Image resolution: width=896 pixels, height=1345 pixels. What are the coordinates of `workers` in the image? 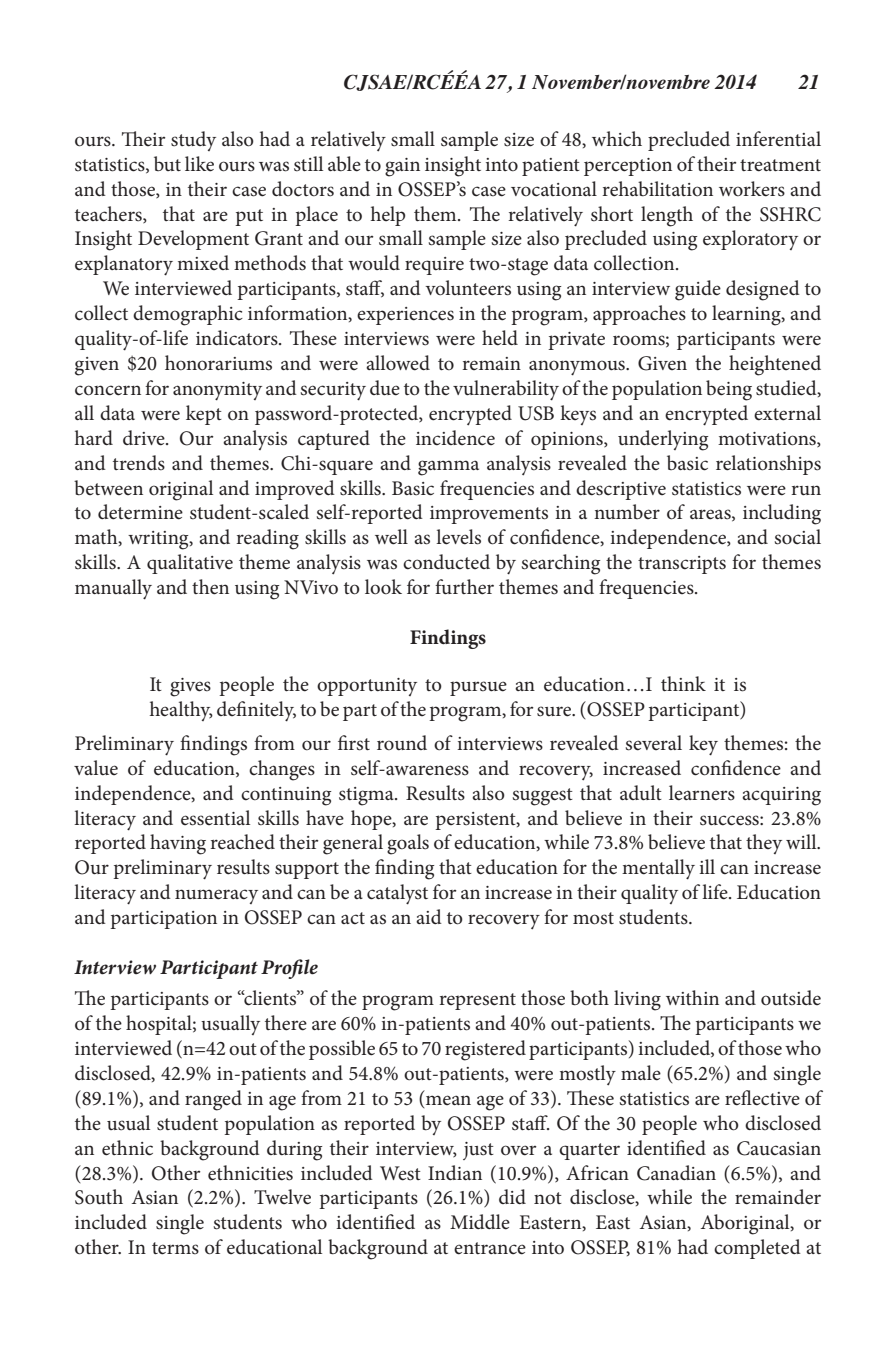 It's located at (752, 189).
